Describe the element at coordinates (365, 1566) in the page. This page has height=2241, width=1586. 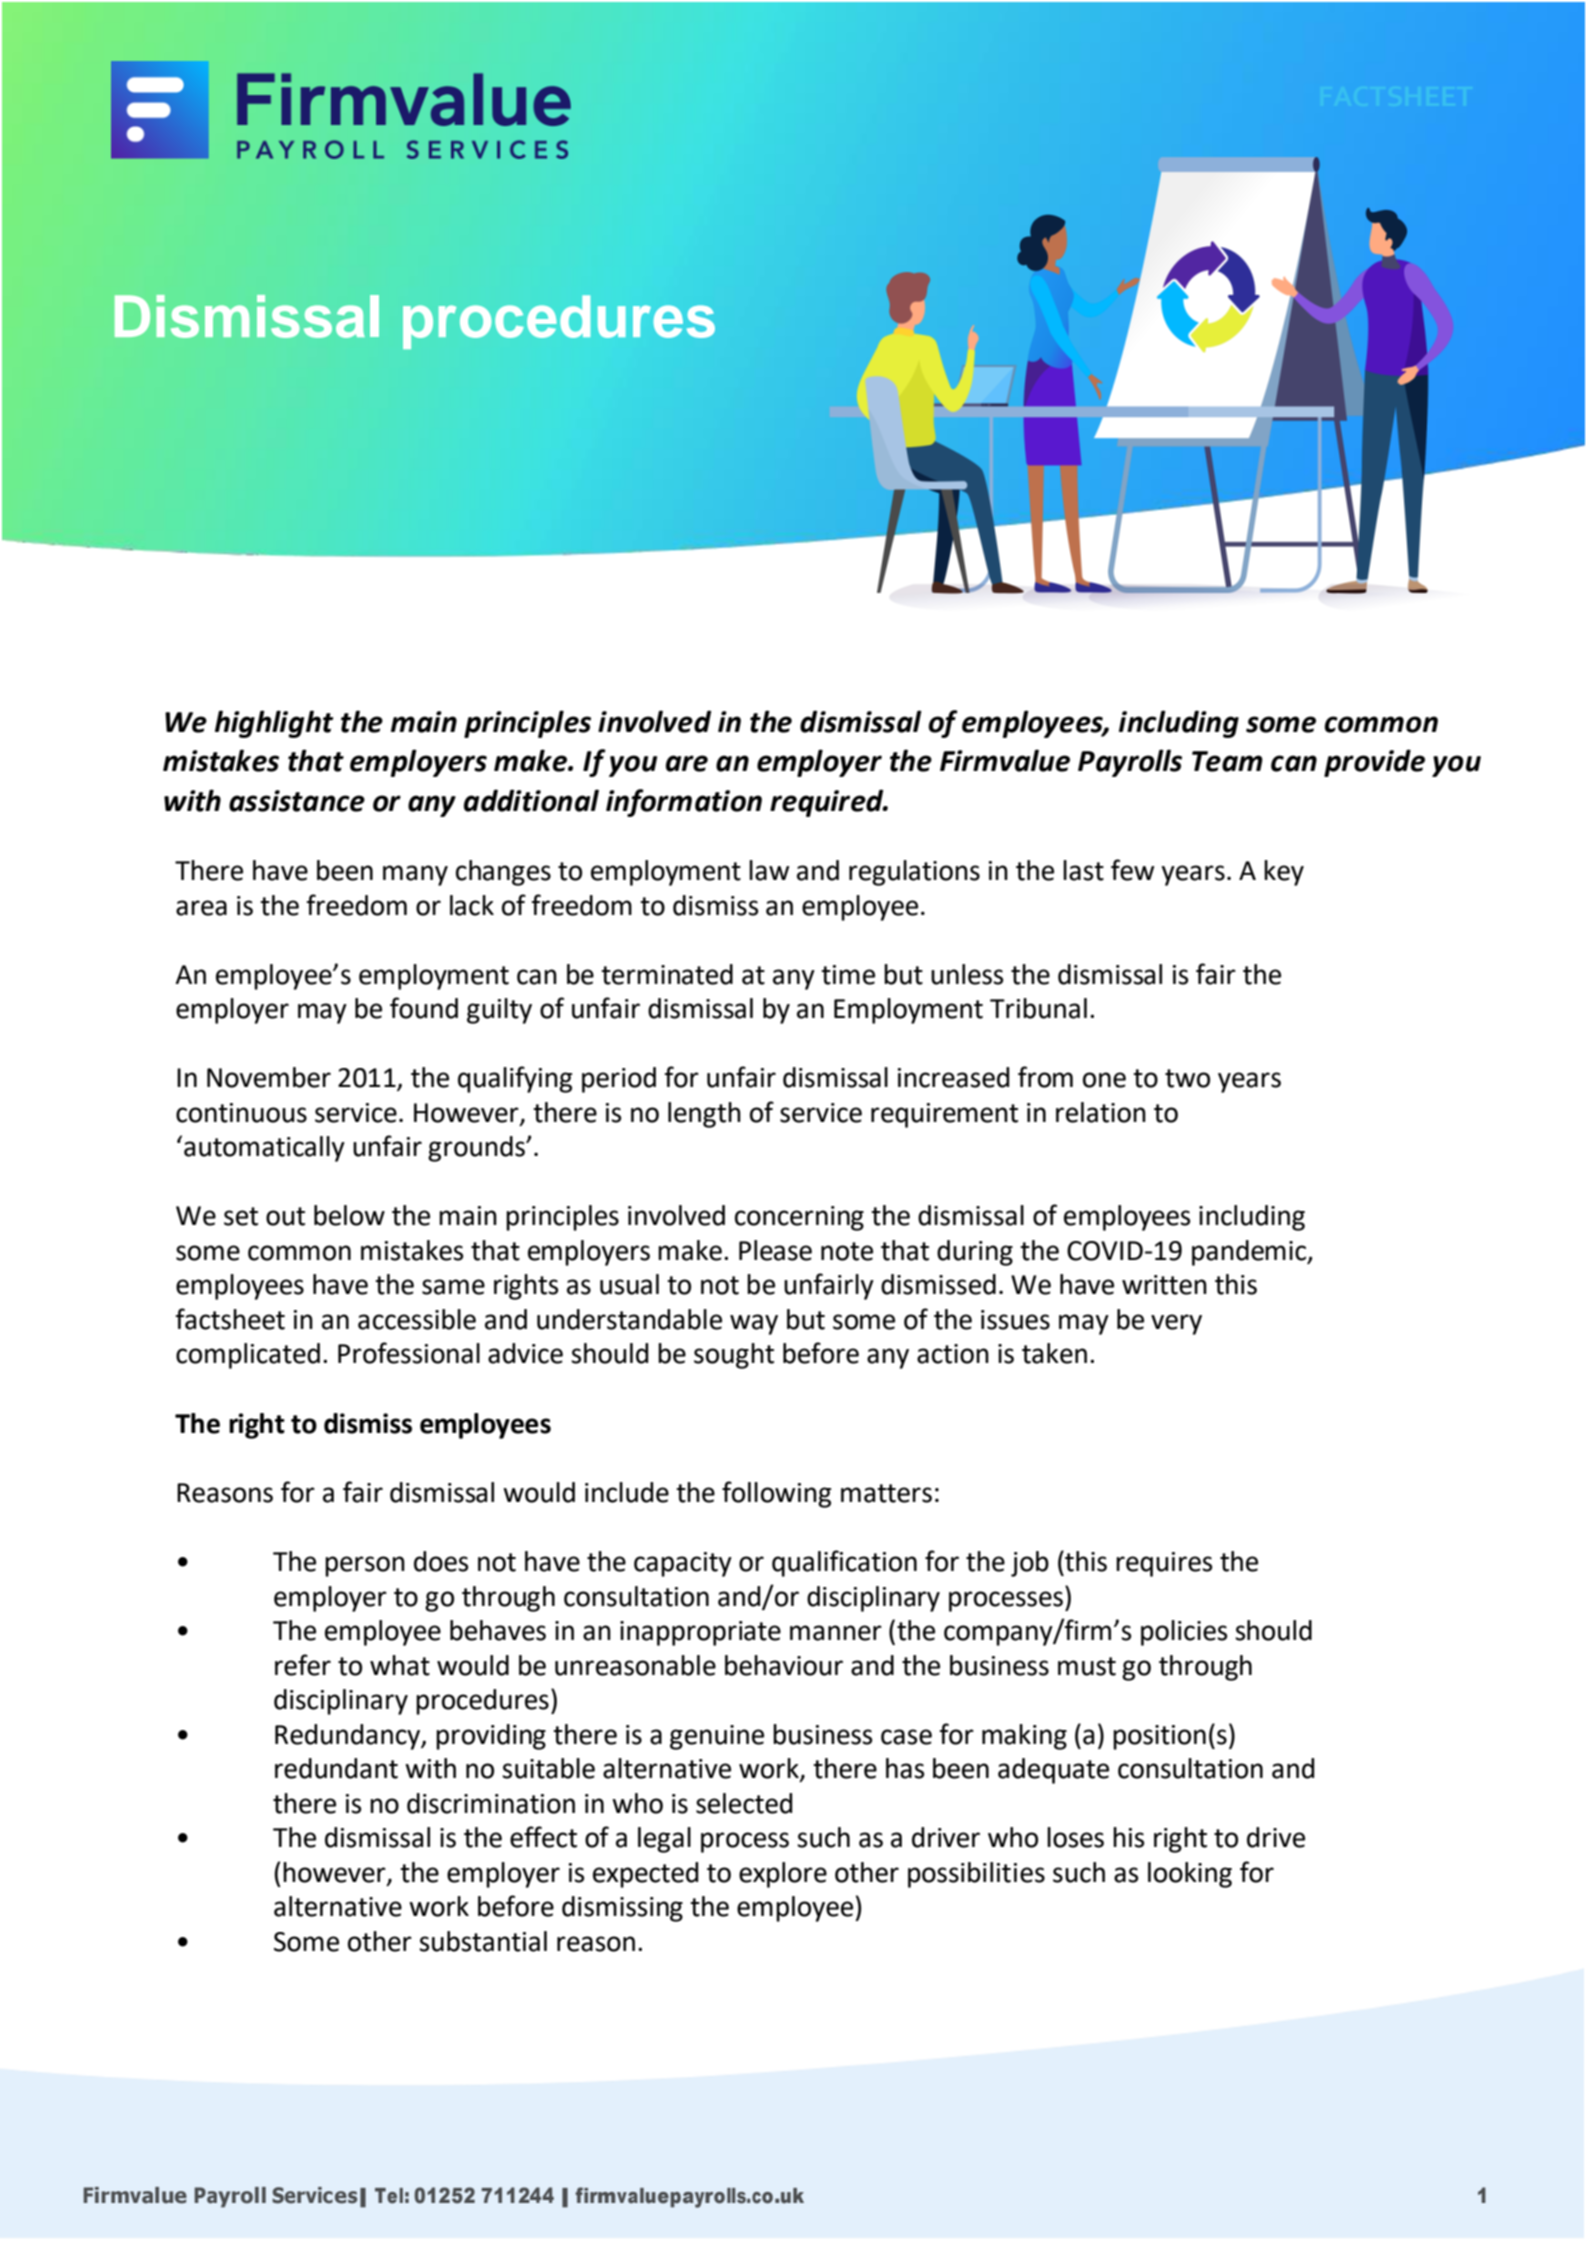
I see `person` at that location.
